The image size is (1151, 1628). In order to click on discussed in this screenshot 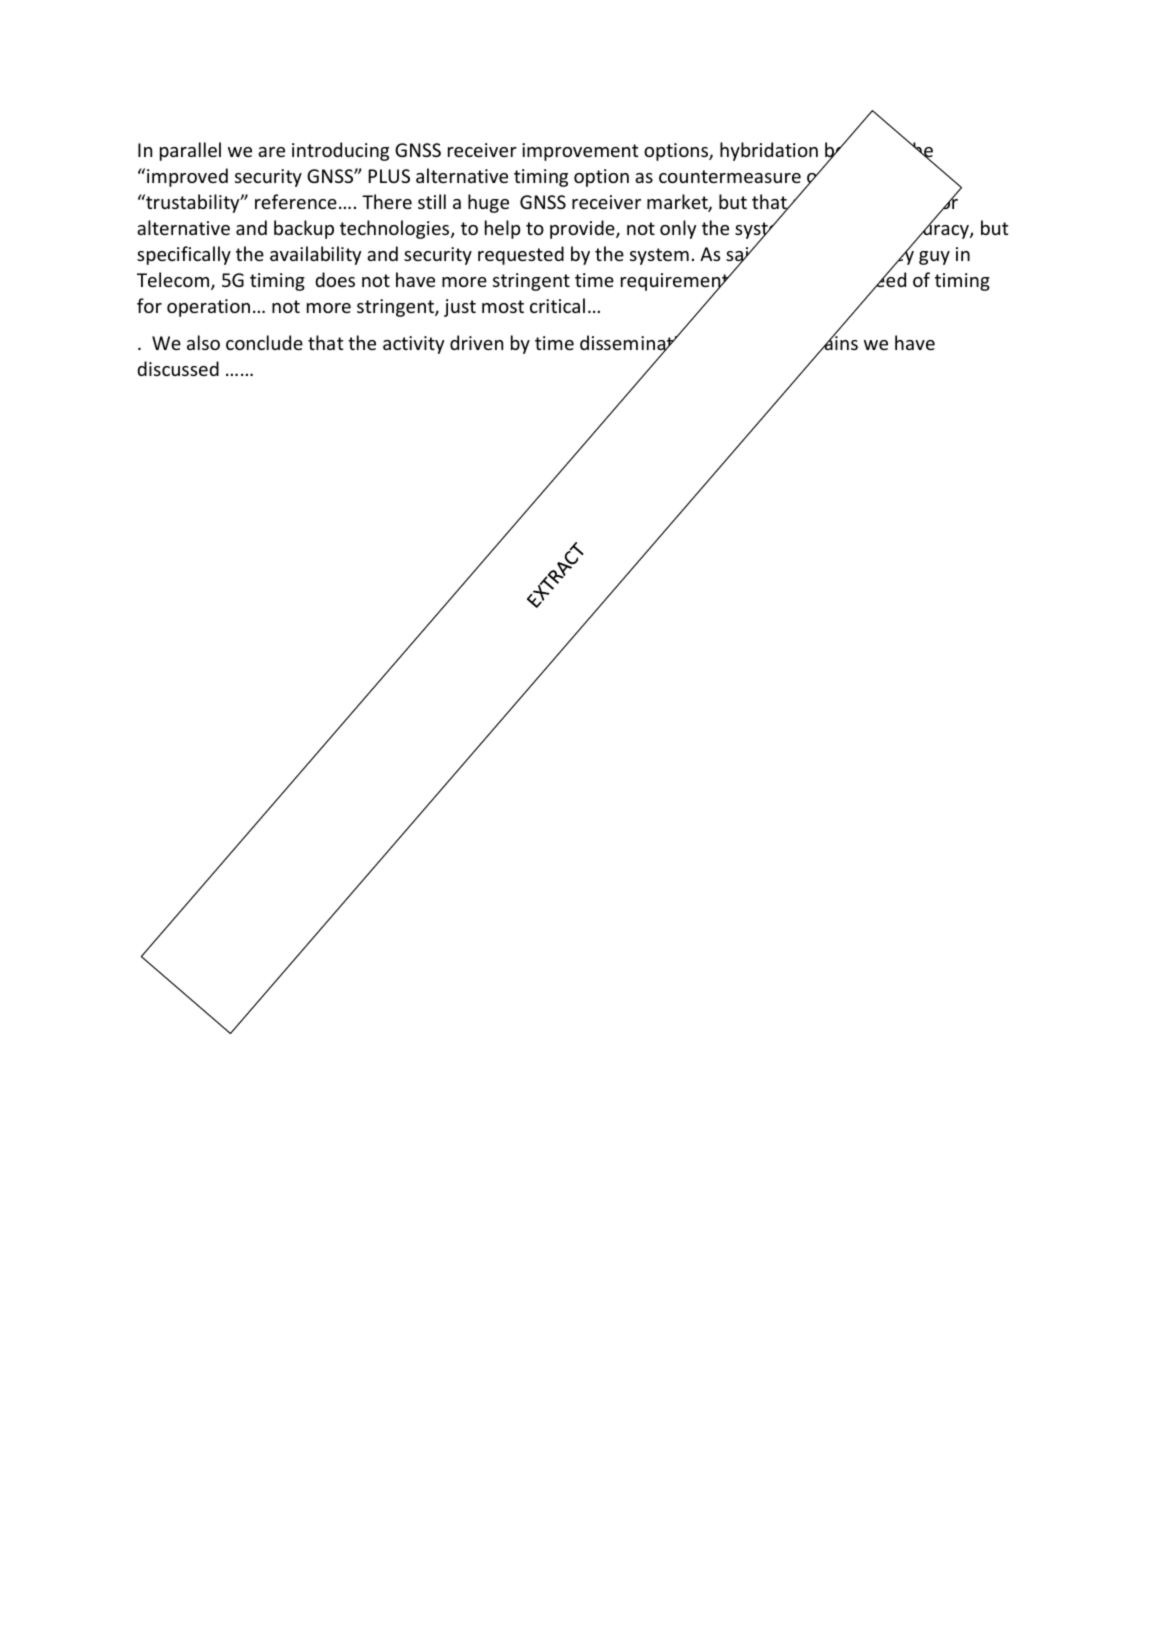, I will do `click(178, 368)`.
